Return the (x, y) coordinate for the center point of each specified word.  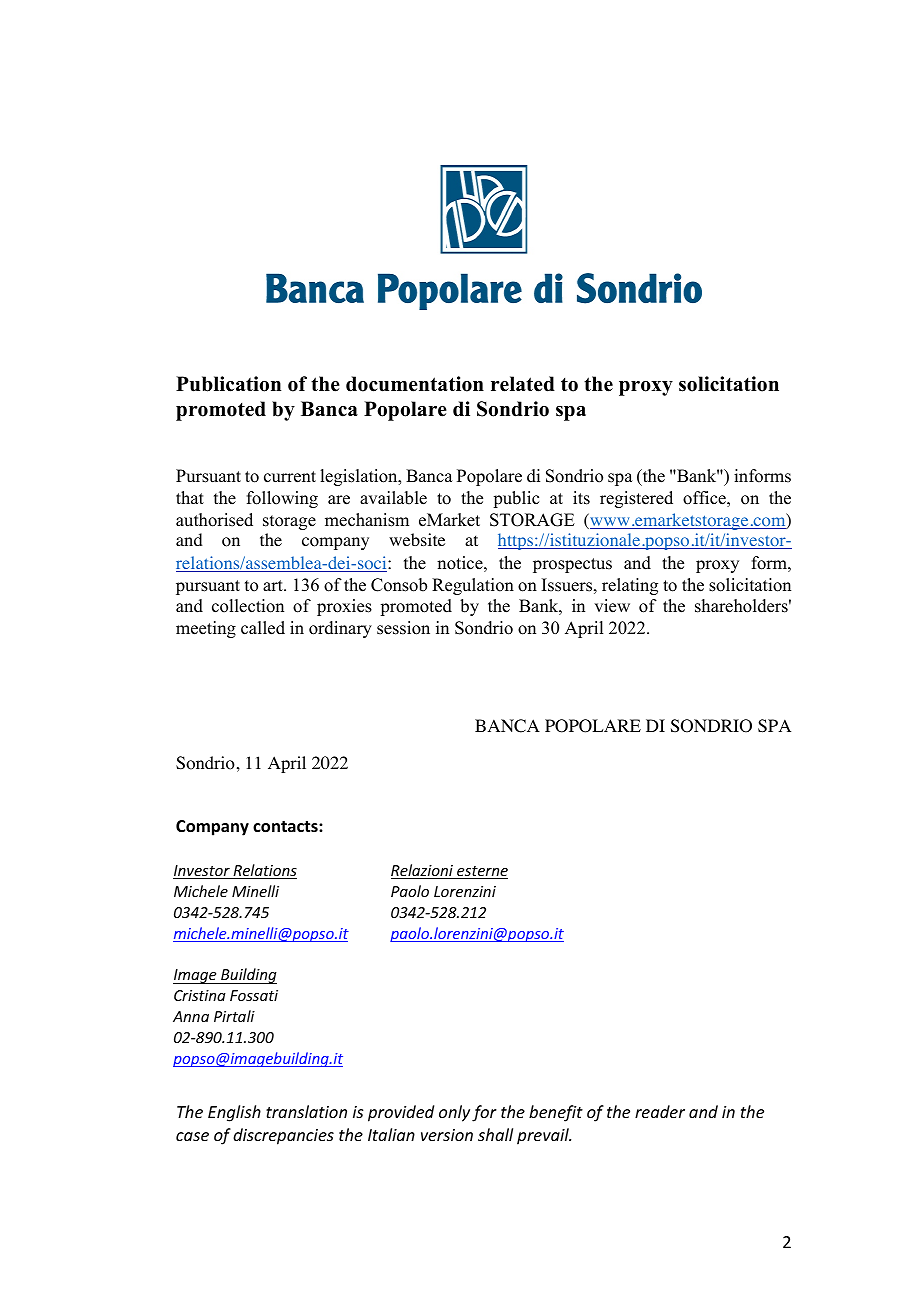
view (612, 606)
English (234, 1113)
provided (401, 1113)
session (403, 628)
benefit (556, 1113)
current (290, 477)
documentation (415, 384)
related (523, 384)
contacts (286, 827)
